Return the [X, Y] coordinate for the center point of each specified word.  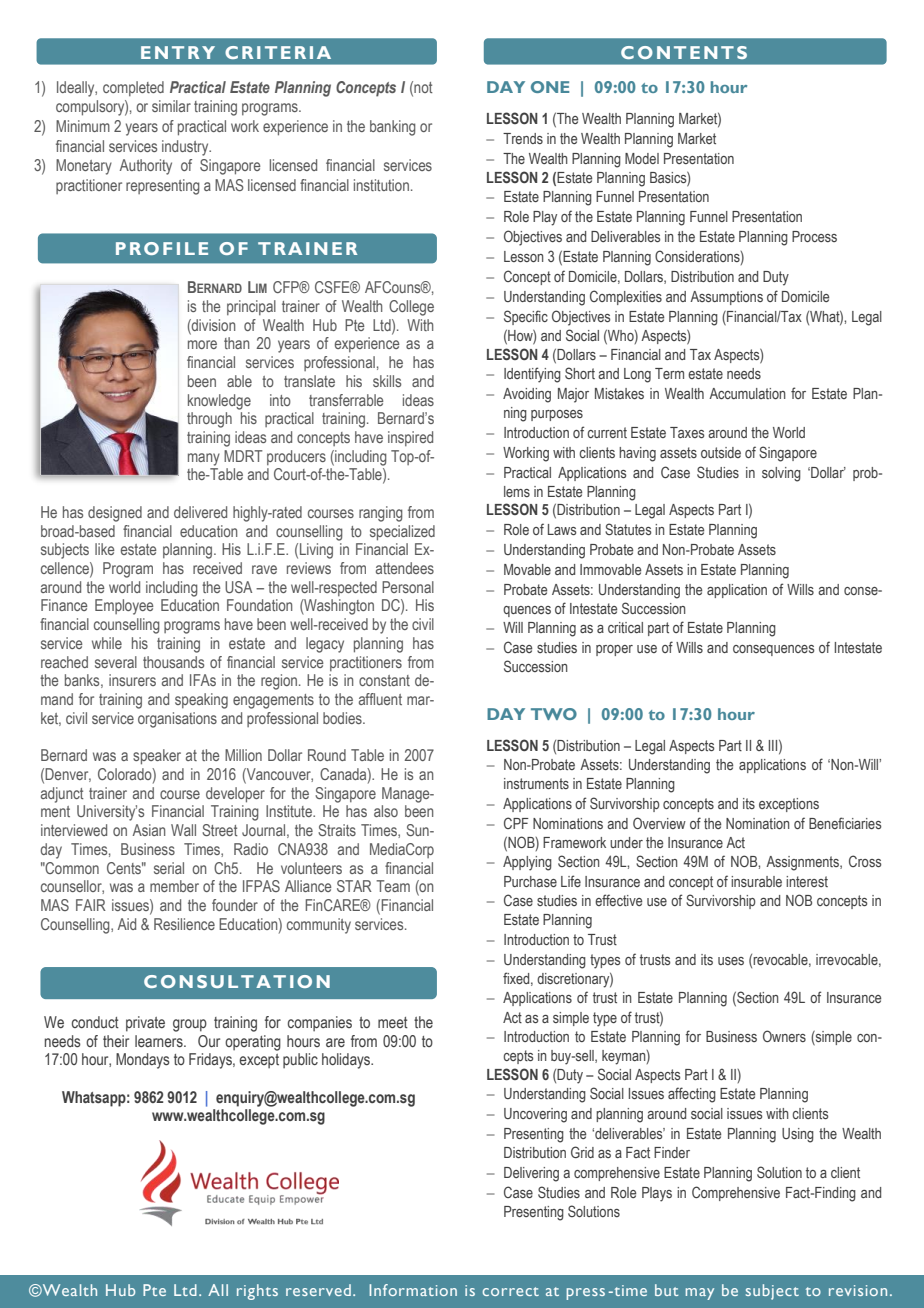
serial [169, 868]
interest [807, 881]
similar [171, 106]
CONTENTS [684, 52]
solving [781, 474]
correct [511, 1291]
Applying [527, 863]
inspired [410, 438]
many [204, 459]
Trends [523, 138]
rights [257, 1292]
